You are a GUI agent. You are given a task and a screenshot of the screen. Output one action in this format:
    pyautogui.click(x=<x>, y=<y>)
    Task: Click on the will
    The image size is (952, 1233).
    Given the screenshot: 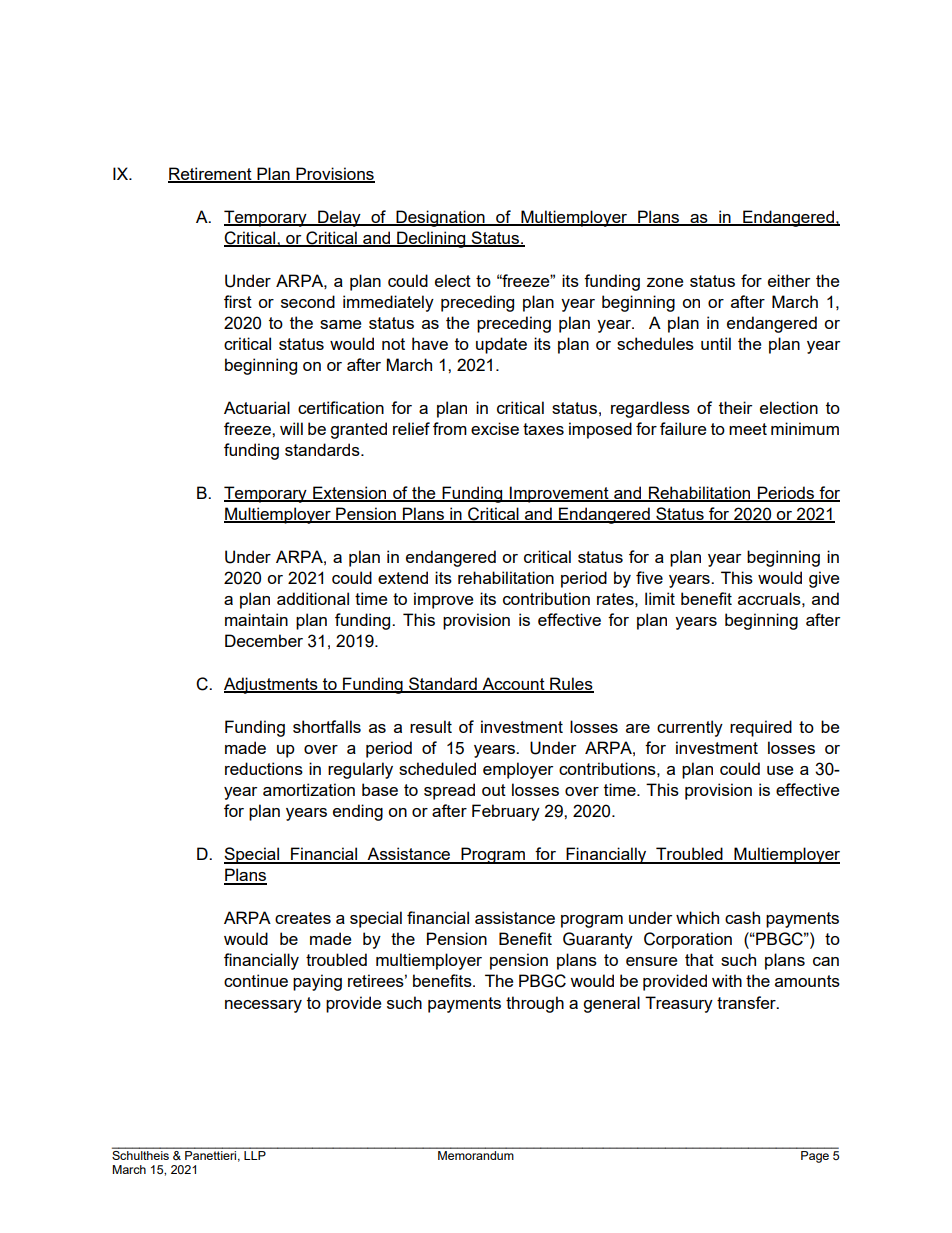 What is the action you would take?
    pyautogui.click(x=291, y=428)
